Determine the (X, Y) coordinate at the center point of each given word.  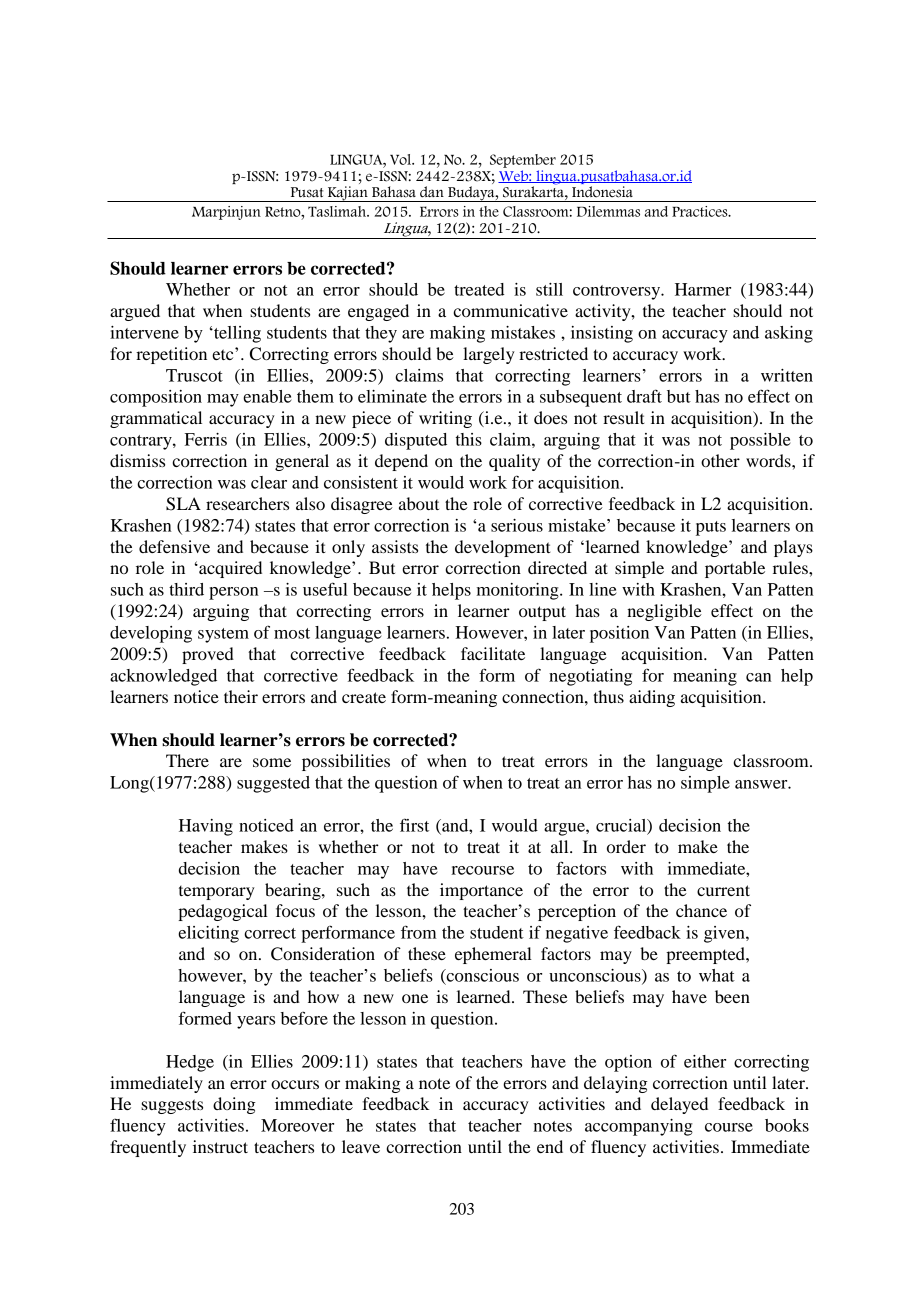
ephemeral (493, 955)
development (502, 548)
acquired (229, 569)
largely (489, 355)
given (725, 934)
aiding (652, 698)
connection (544, 696)
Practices (701, 211)
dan (432, 192)
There (187, 760)
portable (735, 569)
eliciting (208, 934)
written (787, 375)
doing (234, 1105)
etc (224, 354)
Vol (401, 159)
